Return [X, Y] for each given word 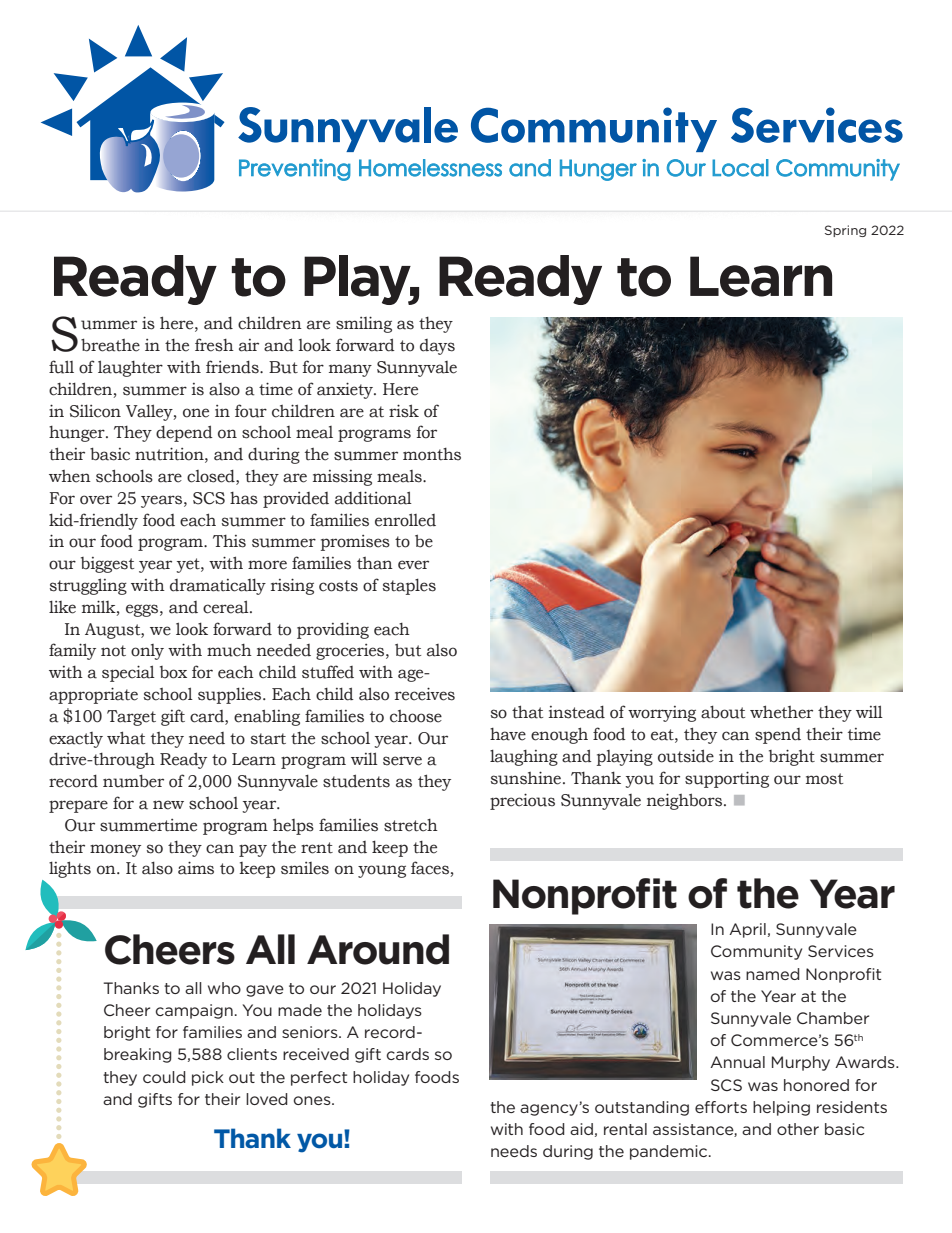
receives [425, 694]
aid [581, 1129]
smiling [364, 324]
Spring [845, 231]
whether [781, 712]
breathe [110, 345]
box [173, 672]
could [164, 1077]
